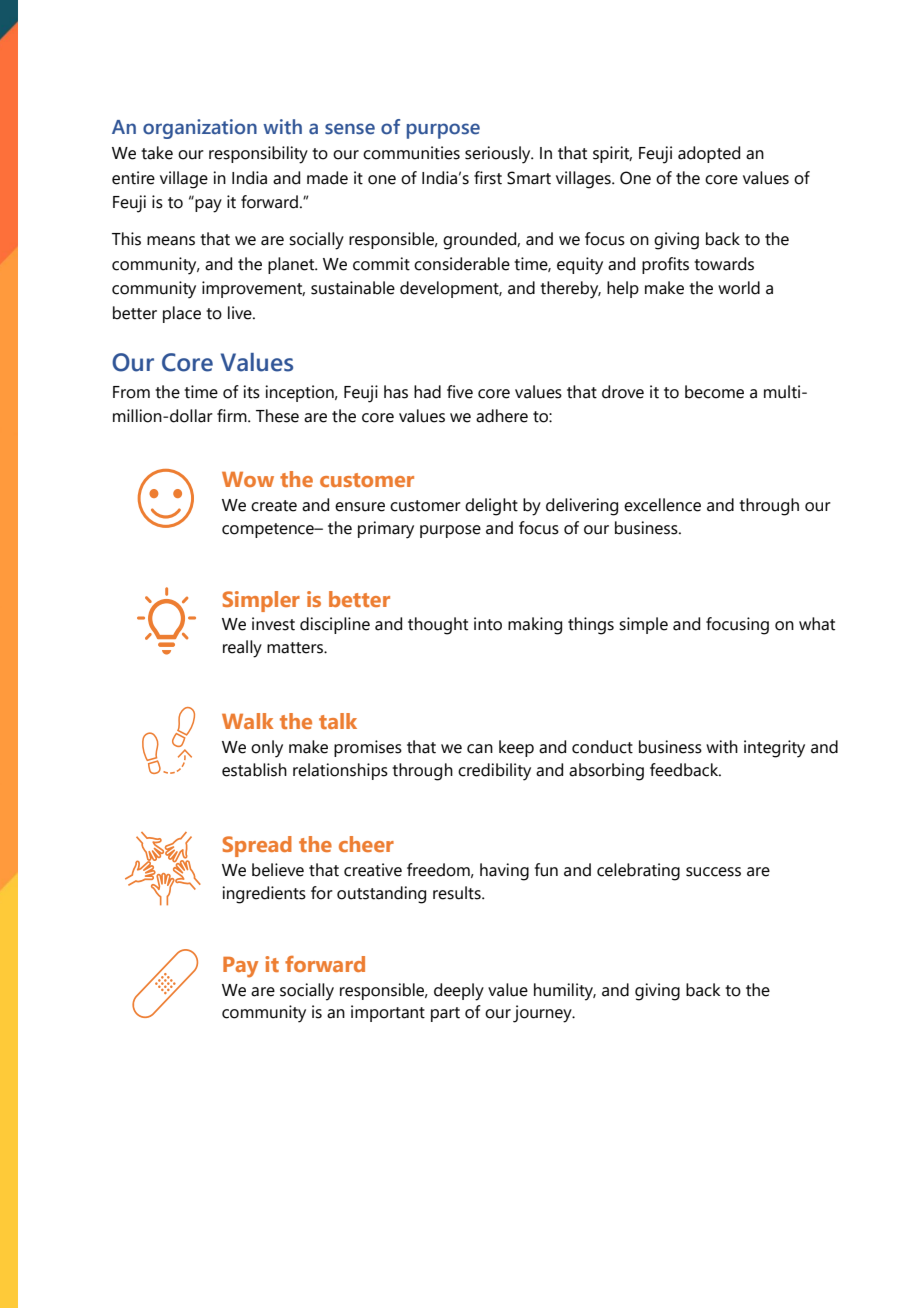 This screenshot has height=1308, width=924. Describe the element at coordinates (502, 416) in the screenshot. I see `adhere` at that location.
